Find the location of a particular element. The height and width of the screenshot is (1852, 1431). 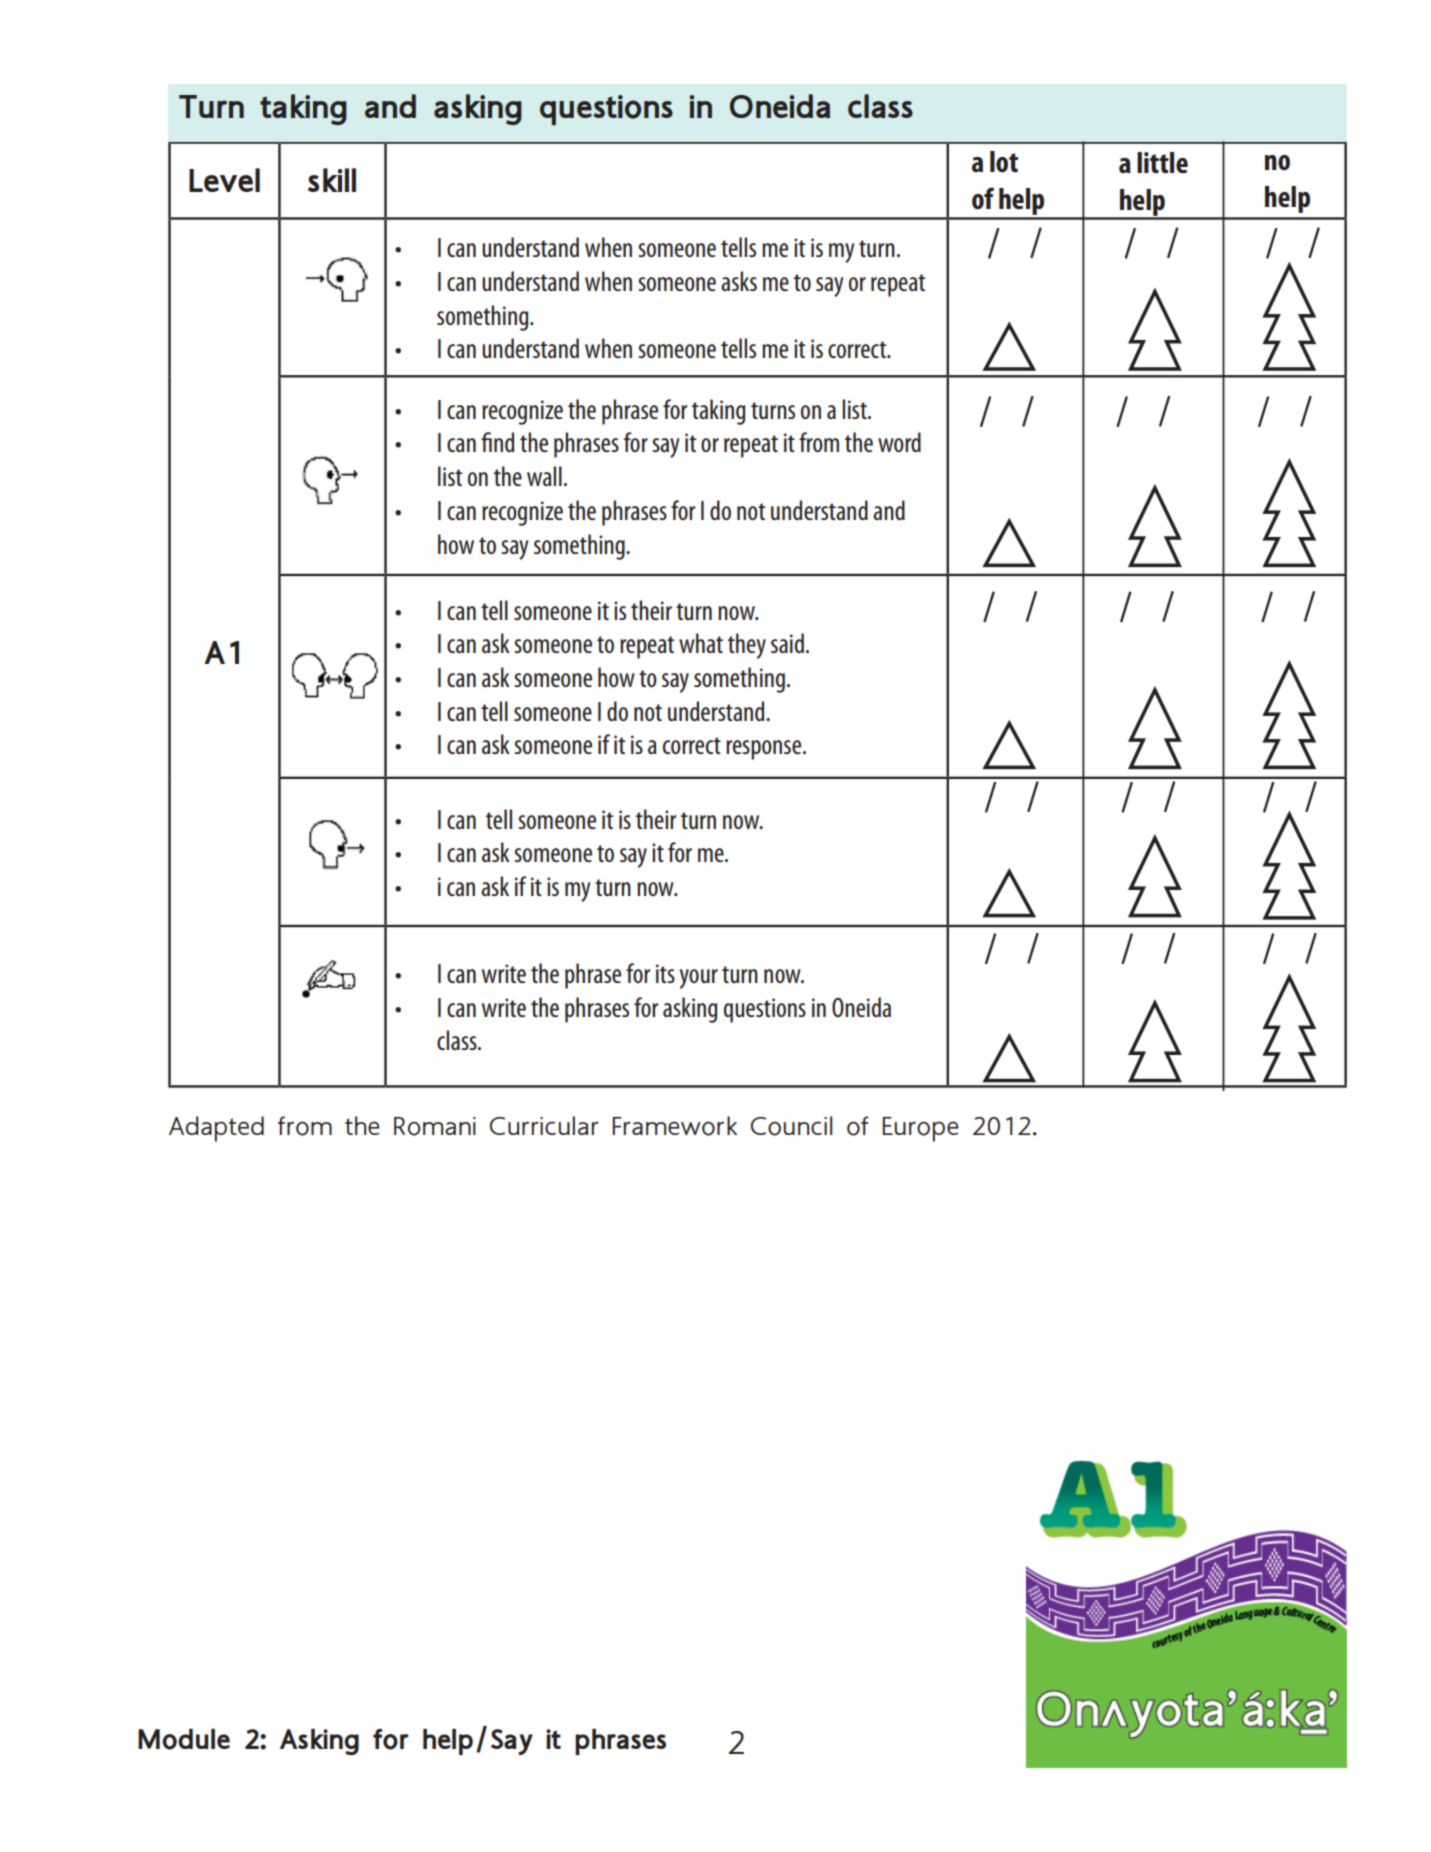

skill is located at coordinates (332, 180).
